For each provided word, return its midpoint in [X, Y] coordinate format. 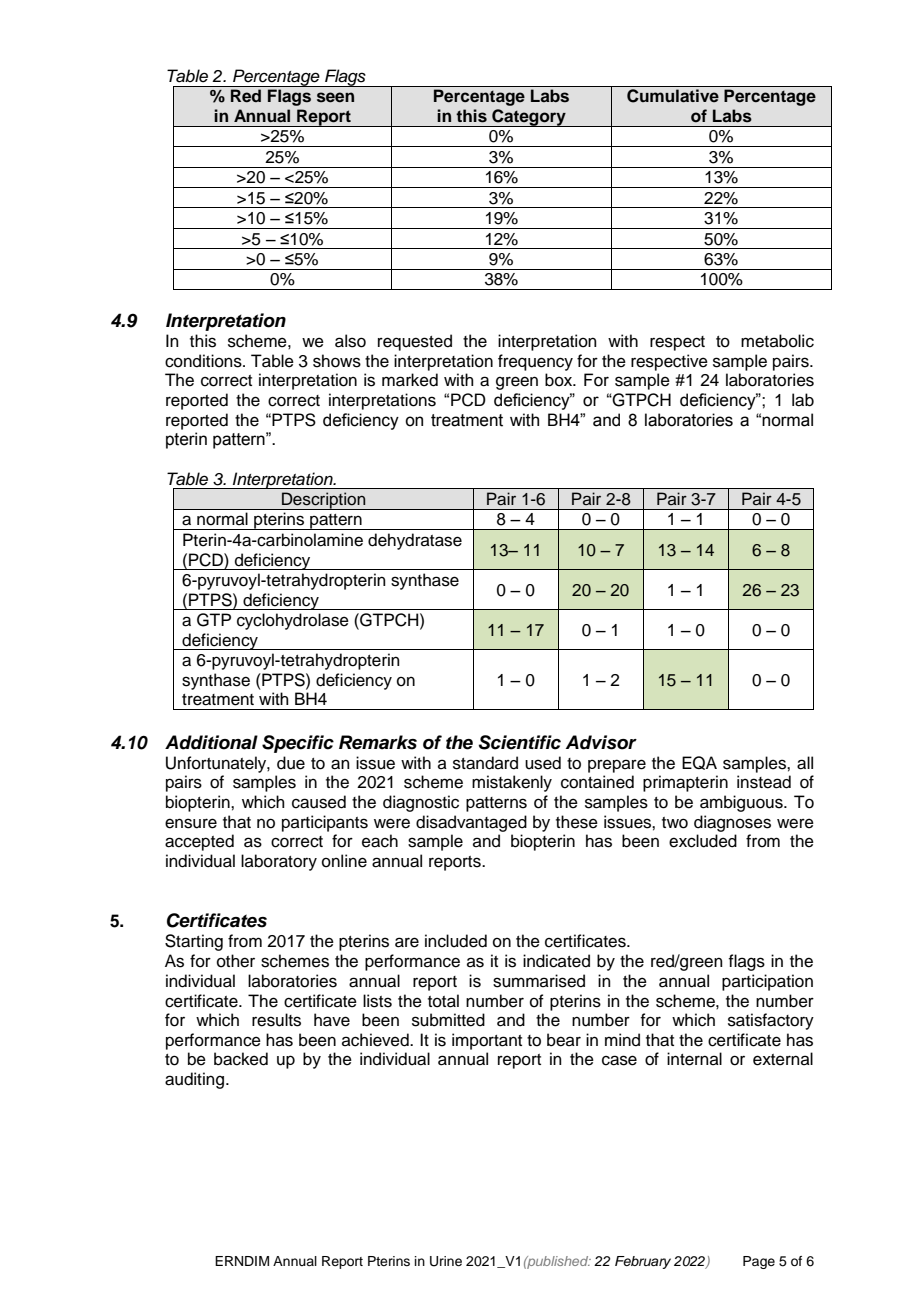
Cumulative [673, 96]
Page [759, 1262]
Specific [298, 744]
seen [335, 97]
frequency [535, 362]
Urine [446, 1261]
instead [764, 782]
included [456, 941]
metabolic [777, 341]
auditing [194, 1080]
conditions [204, 361]
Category [529, 118]
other [236, 961]
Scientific [519, 742]
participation [767, 982]
